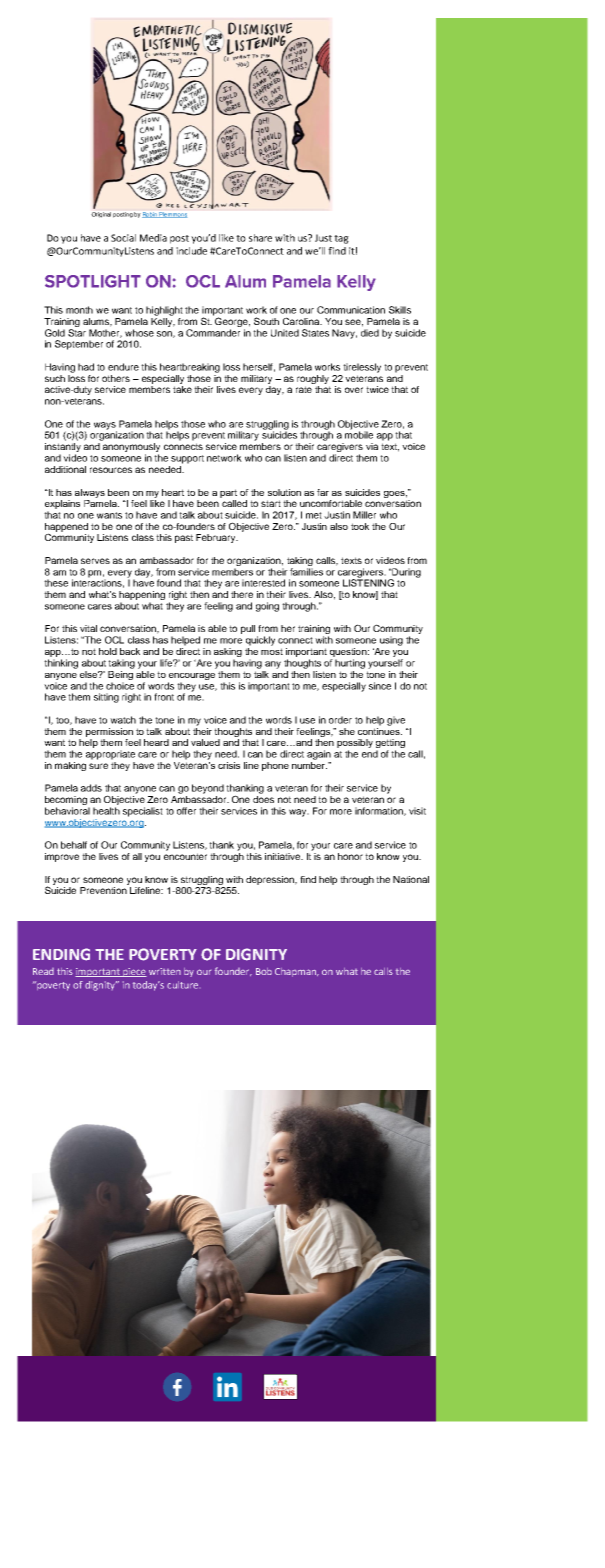 The height and width of the screenshot is (1568, 605). I want to click on crisis, so click(229, 765).
